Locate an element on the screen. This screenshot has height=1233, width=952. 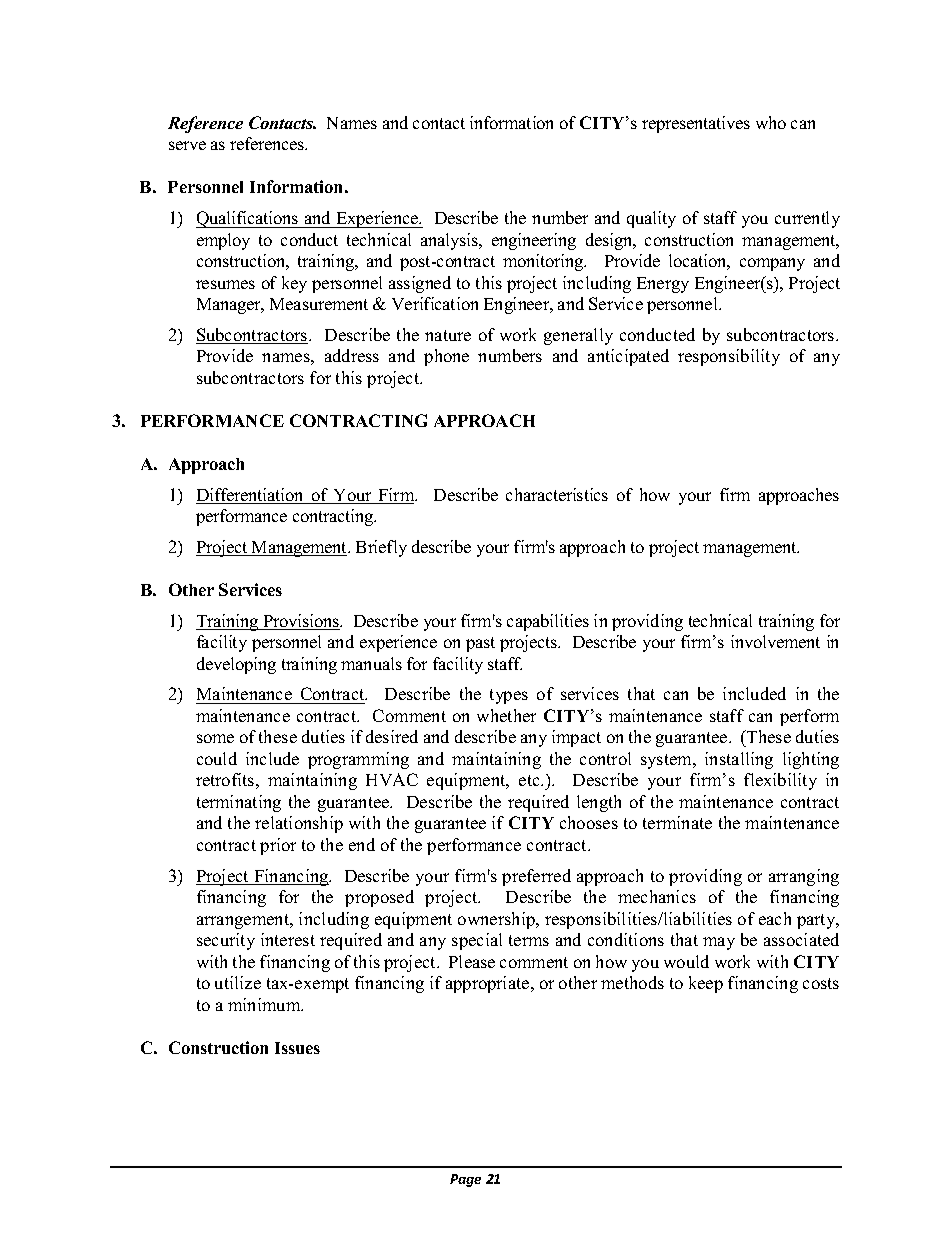
Page is located at coordinates (465, 1180).
